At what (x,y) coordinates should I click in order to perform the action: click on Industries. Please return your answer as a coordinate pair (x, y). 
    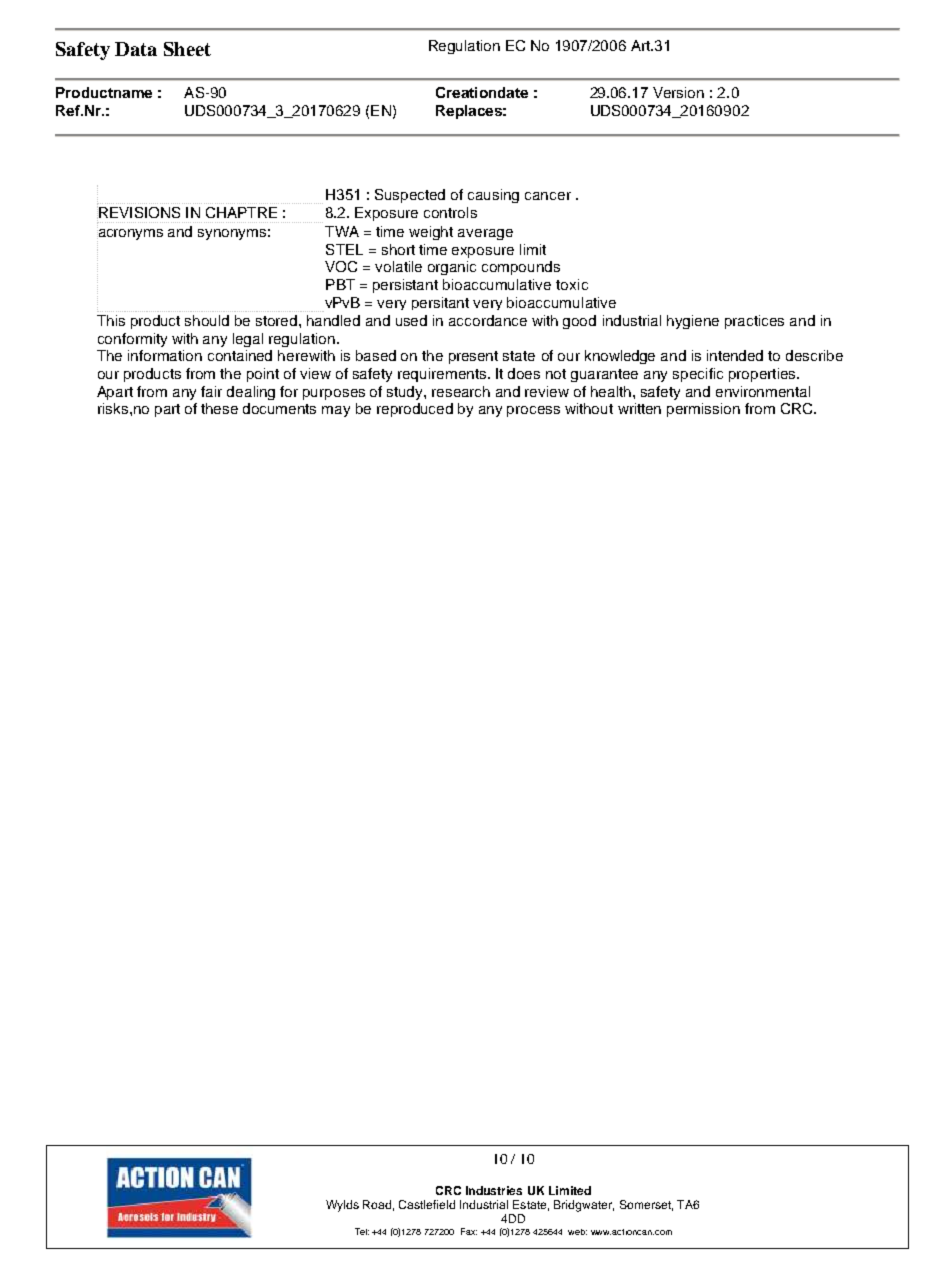
    Looking at the image, I should click on (494, 1190).
